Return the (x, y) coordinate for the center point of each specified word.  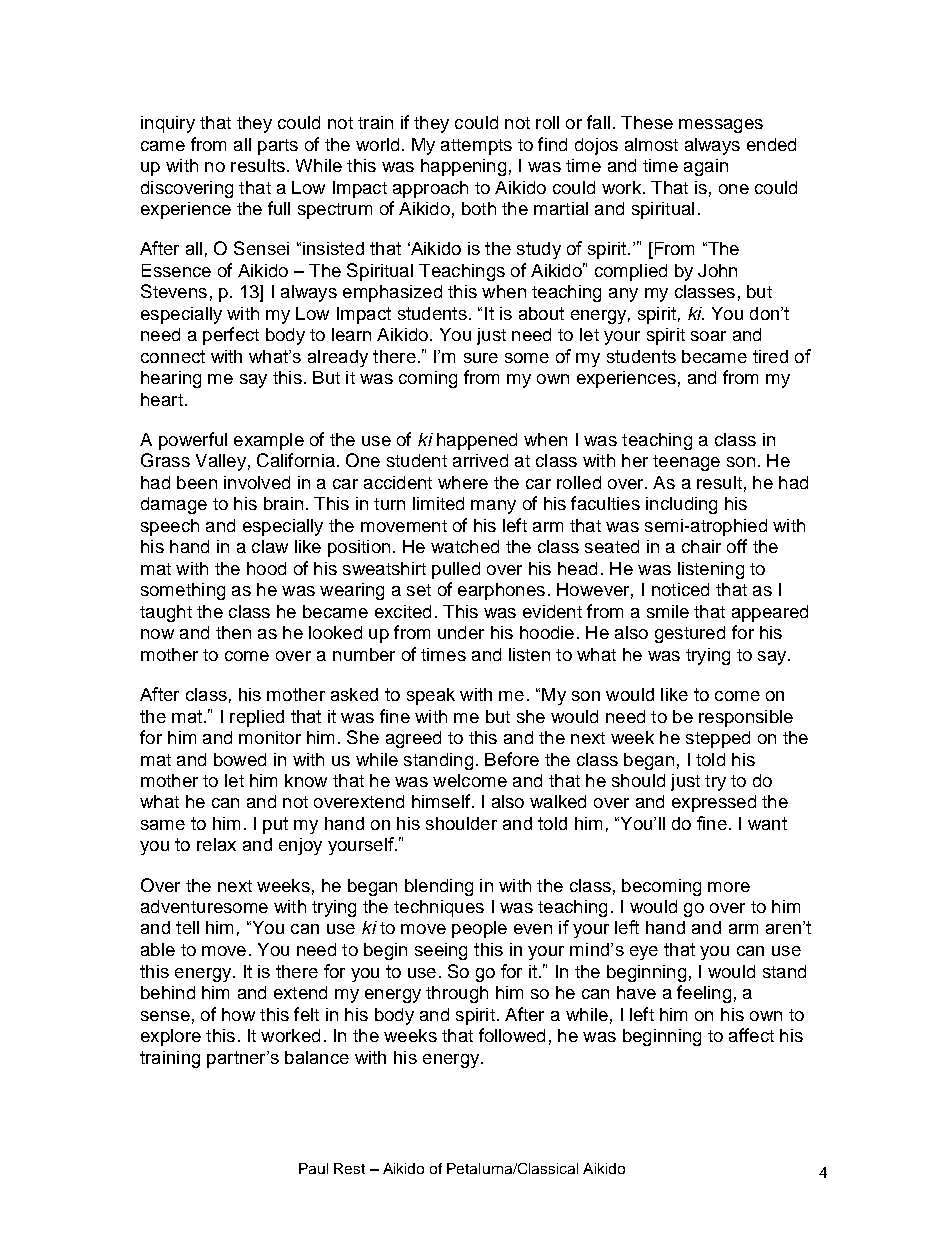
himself (441, 801)
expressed (714, 803)
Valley (221, 462)
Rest (349, 1168)
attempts (476, 147)
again (706, 167)
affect (751, 1035)
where (463, 482)
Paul (313, 1168)
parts (278, 147)
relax (216, 844)
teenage (686, 463)
